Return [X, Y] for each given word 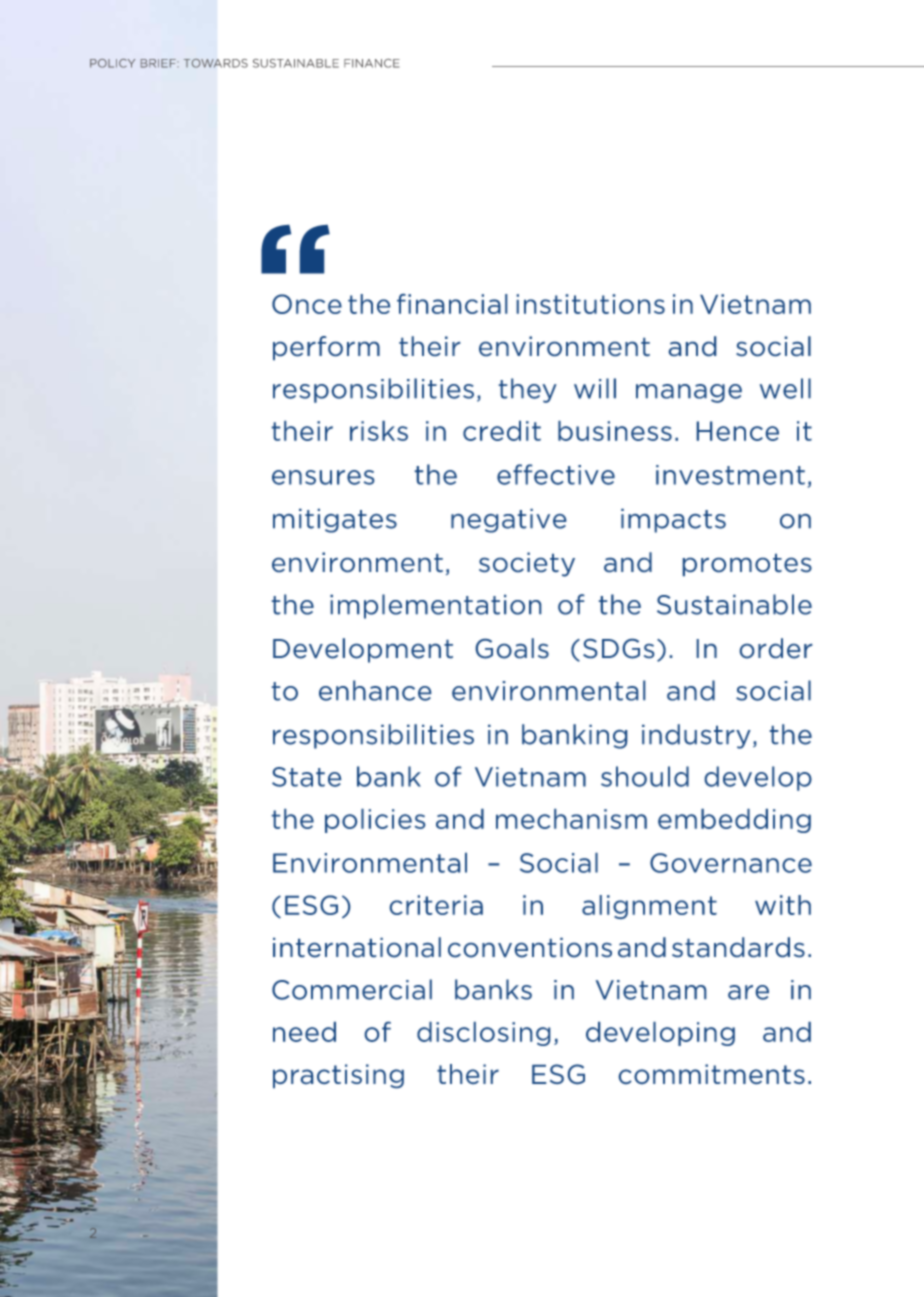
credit [502, 431]
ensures [323, 477]
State [306, 777]
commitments [712, 1074]
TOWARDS [216, 63]
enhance [375, 690]
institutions [591, 304]
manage [689, 393]
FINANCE [372, 63]
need [304, 1032]
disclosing [483, 1034]
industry [696, 736]
